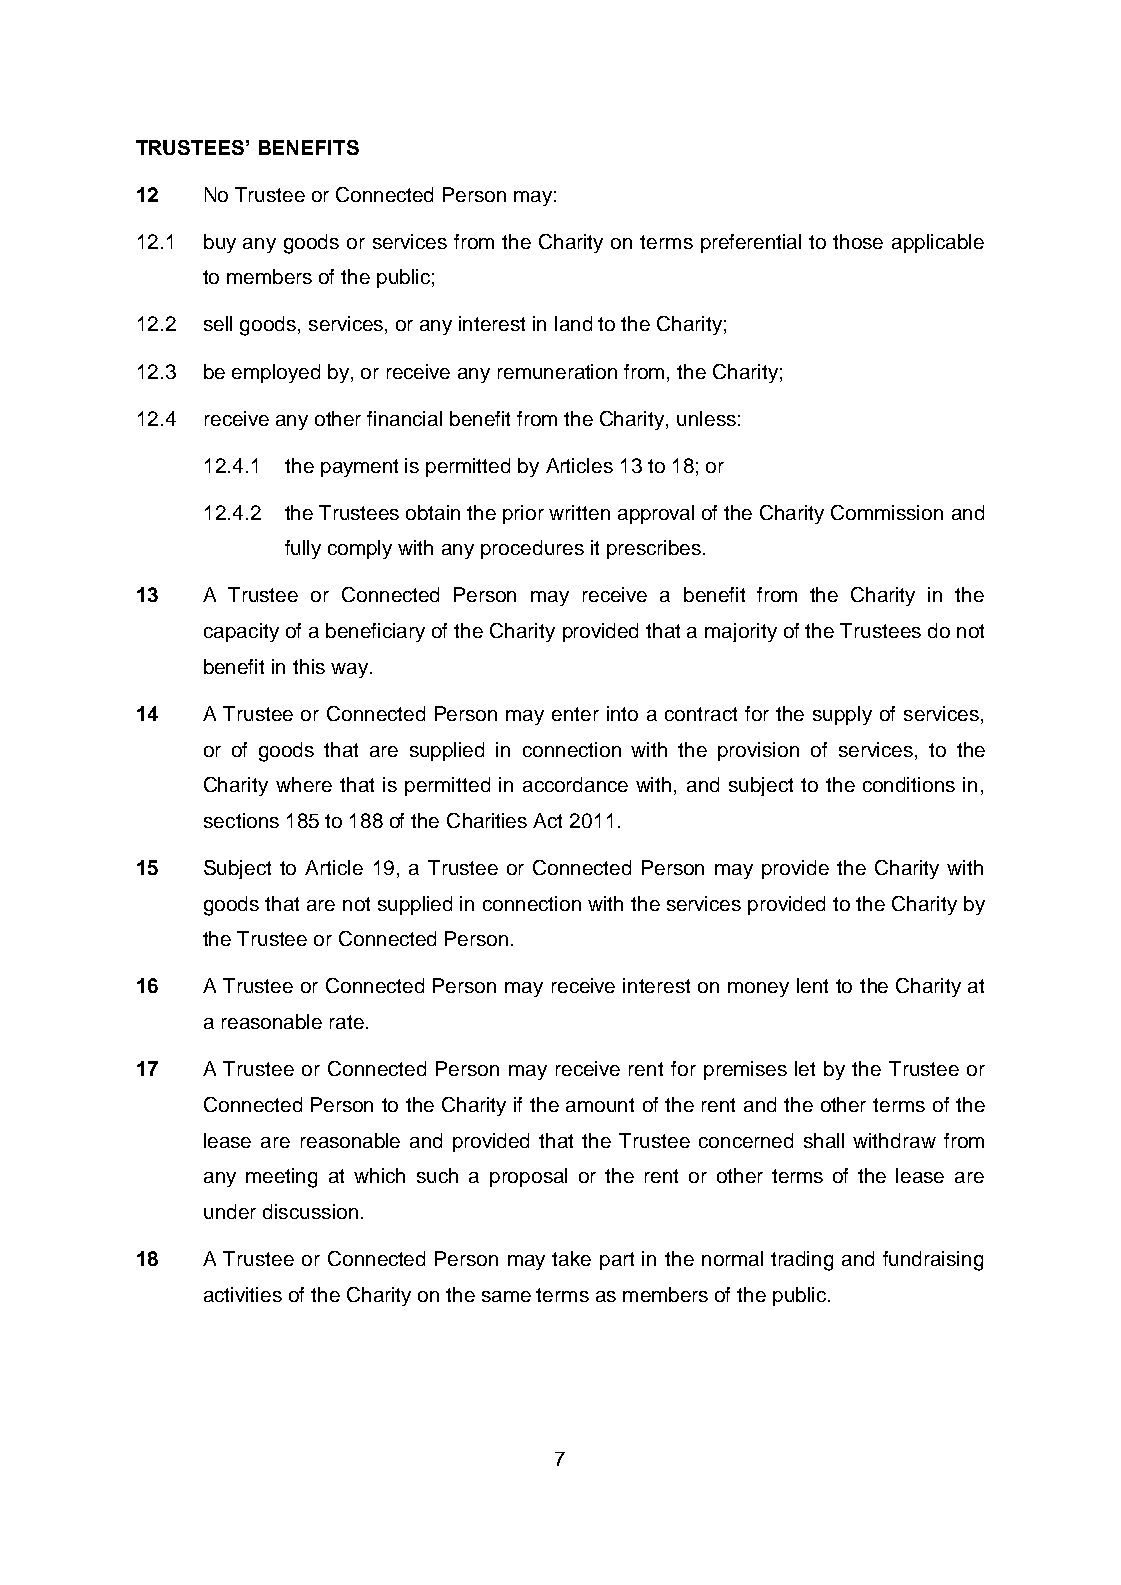 Image resolution: width=1121 pixels, height=1585 pixels. What do you see at coordinates (303, 549) in the image?
I see `fully` at bounding box center [303, 549].
